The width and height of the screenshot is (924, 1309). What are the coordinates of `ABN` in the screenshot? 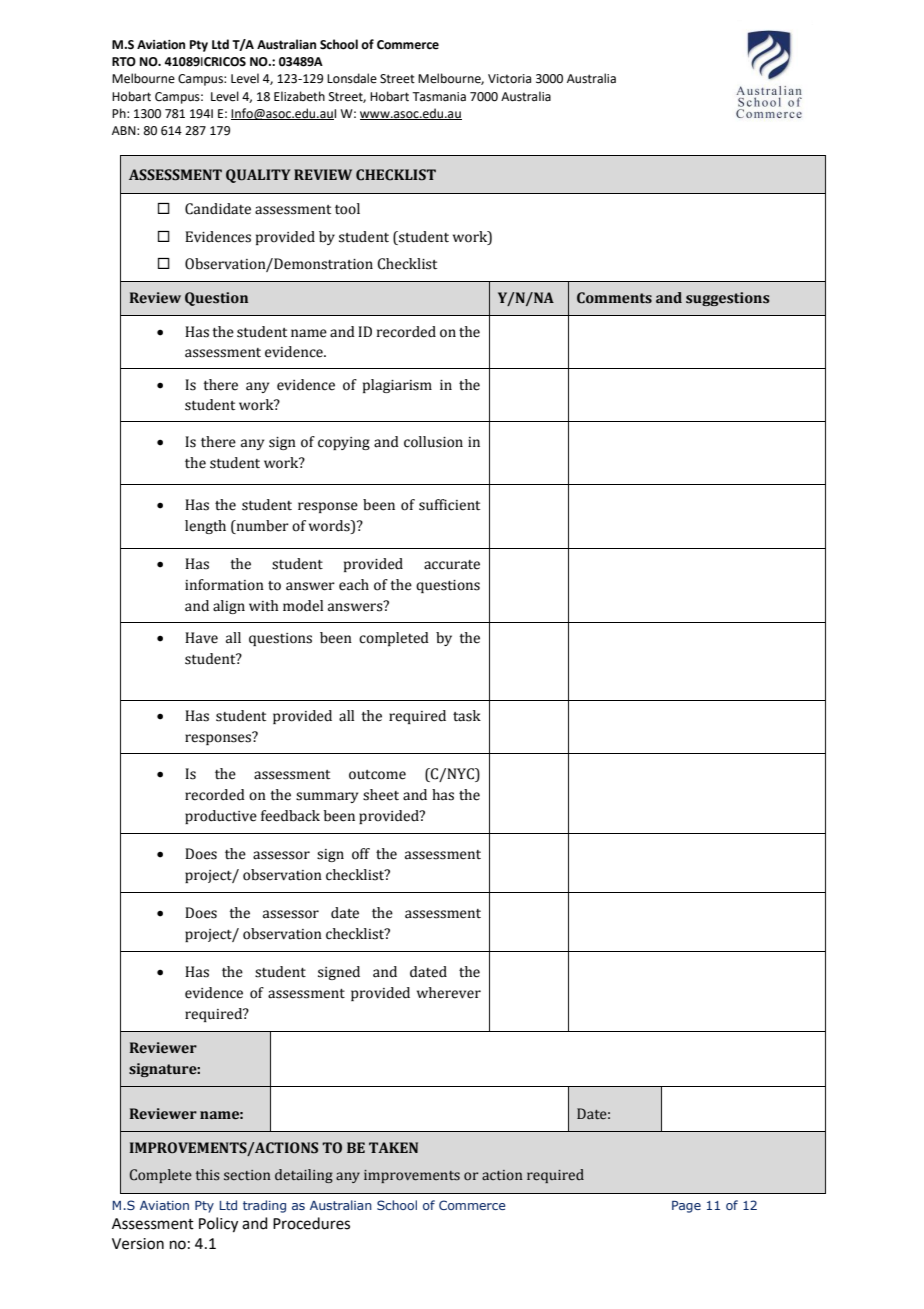 It's located at (125, 130).
